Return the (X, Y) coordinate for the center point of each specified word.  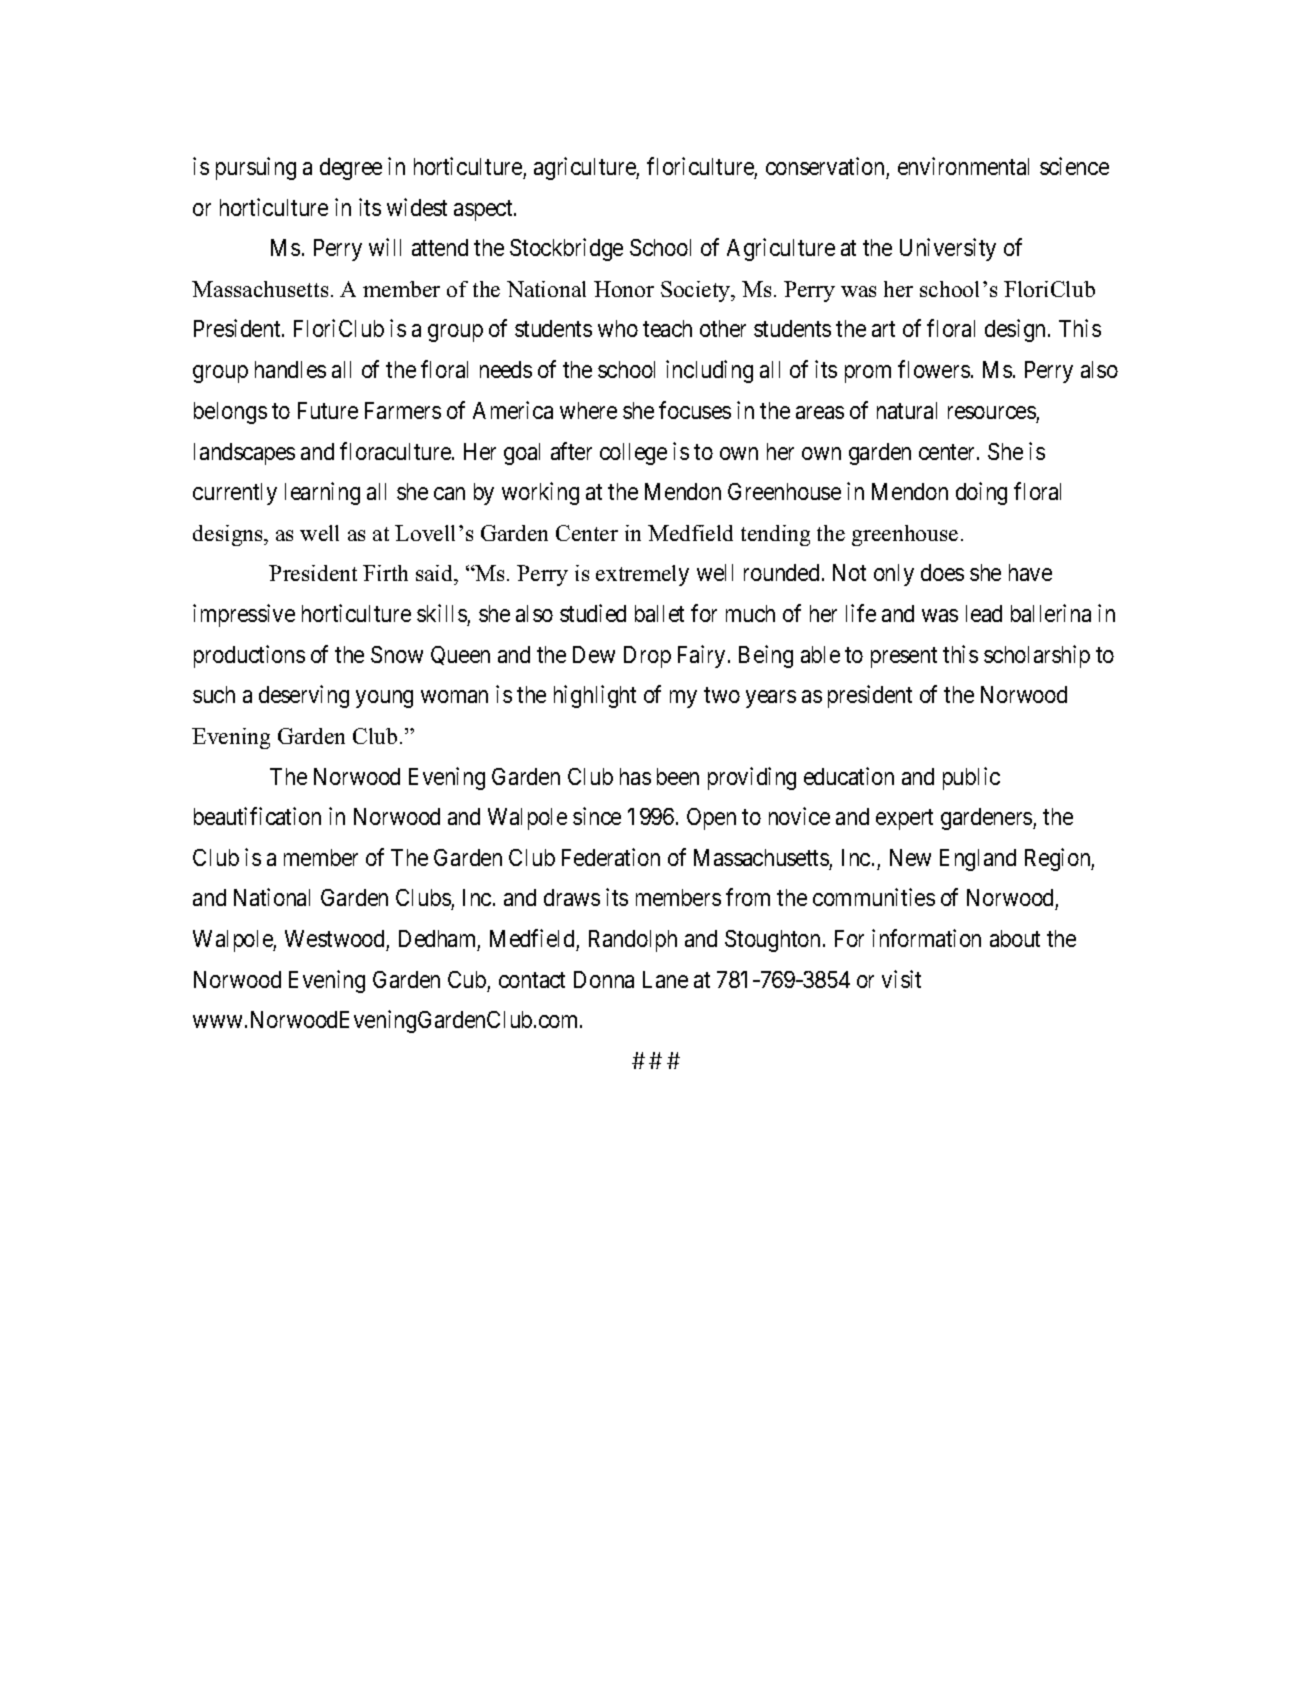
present (904, 657)
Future (328, 410)
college (633, 454)
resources (992, 412)
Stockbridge (566, 249)
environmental (963, 166)
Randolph (633, 941)
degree (351, 169)
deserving (304, 696)
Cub (467, 979)
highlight (595, 696)
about (1015, 938)
